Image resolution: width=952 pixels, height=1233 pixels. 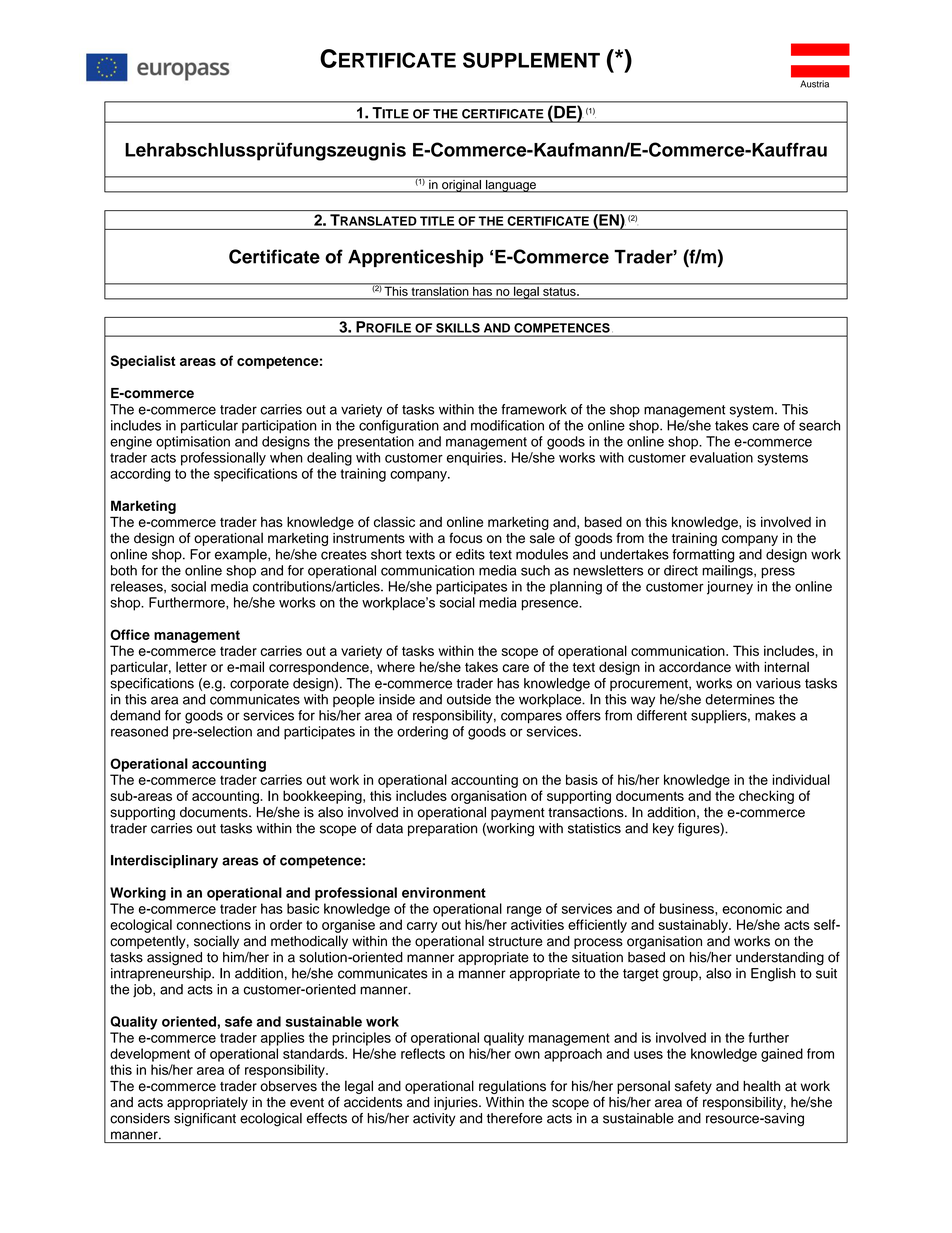 I want to click on SKILLS, so click(x=458, y=328).
